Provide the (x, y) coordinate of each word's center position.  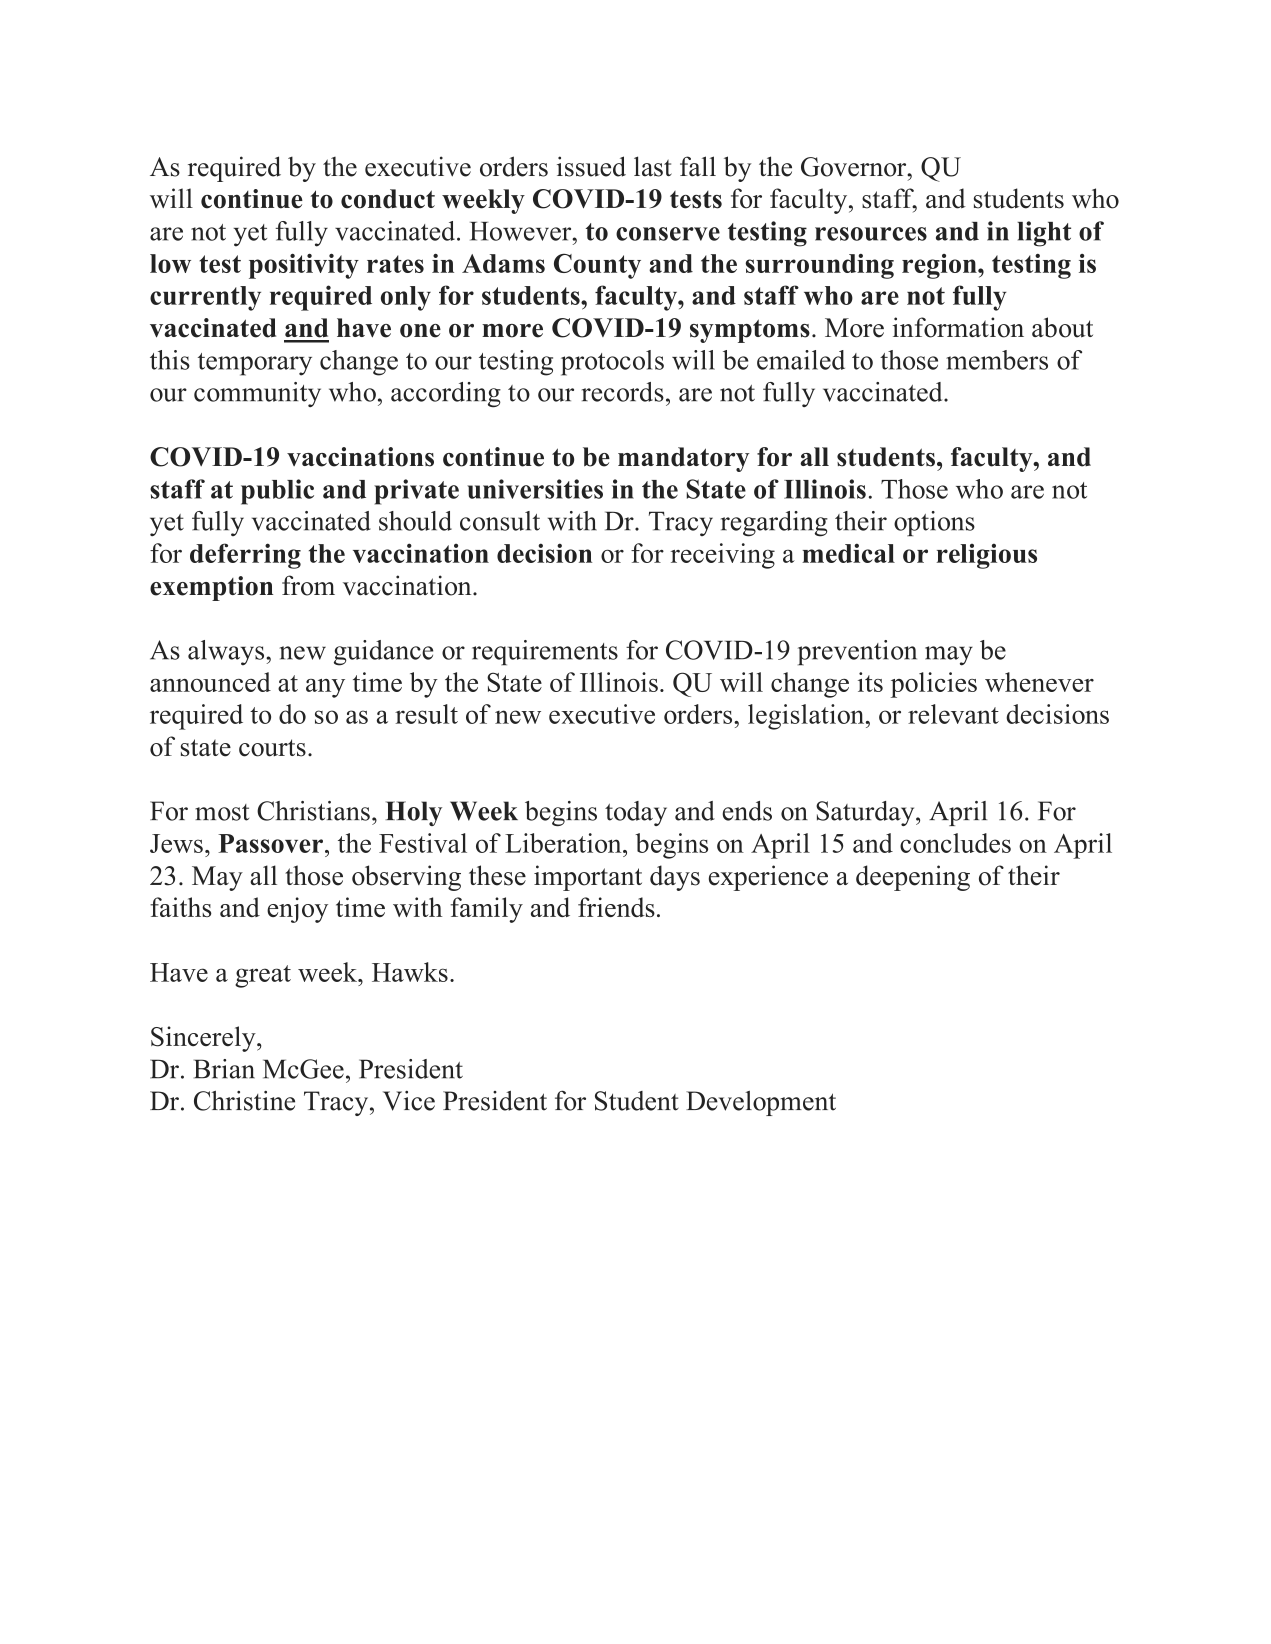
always (227, 653)
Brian (224, 1069)
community (257, 394)
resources (871, 234)
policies (934, 685)
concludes (955, 843)
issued (591, 166)
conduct (388, 199)
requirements (545, 653)
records (623, 392)
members (997, 360)
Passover (270, 843)
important (588, 878)
